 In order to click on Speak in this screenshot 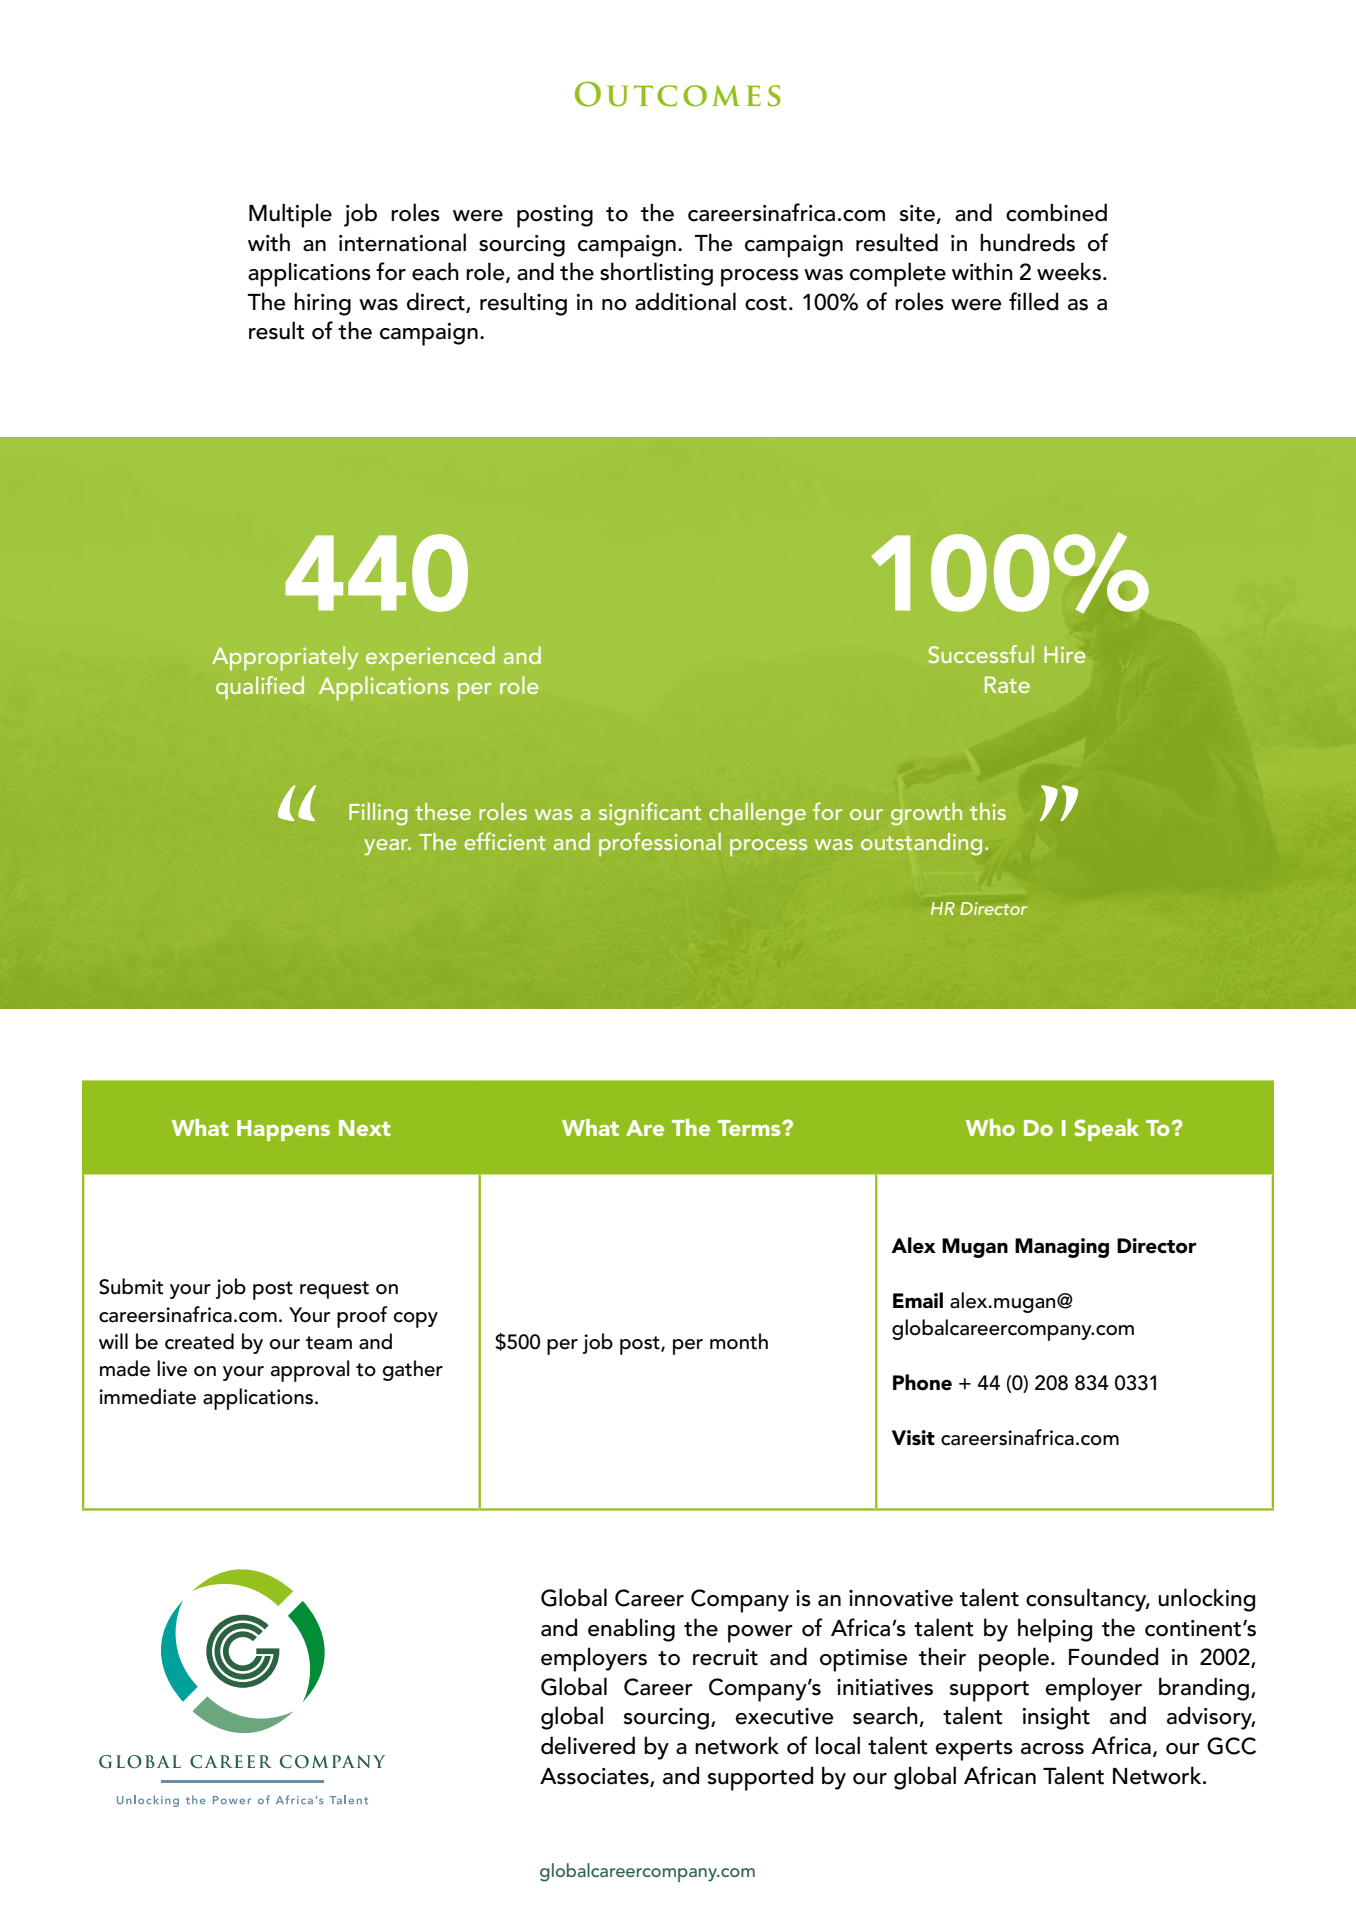, I will do `click(1106, 1130)`.
